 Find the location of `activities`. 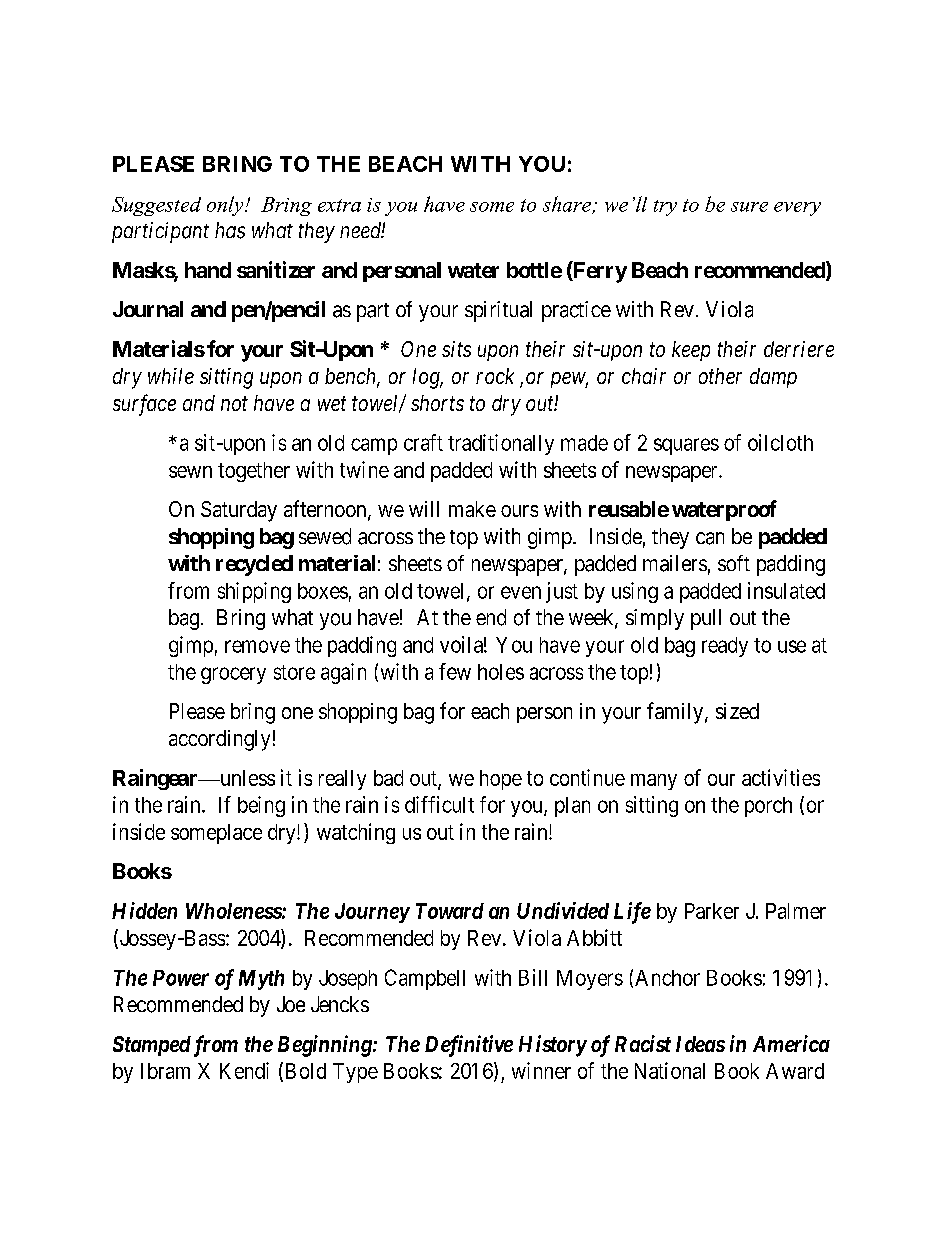

activities is located at coordinates (781, 777).
